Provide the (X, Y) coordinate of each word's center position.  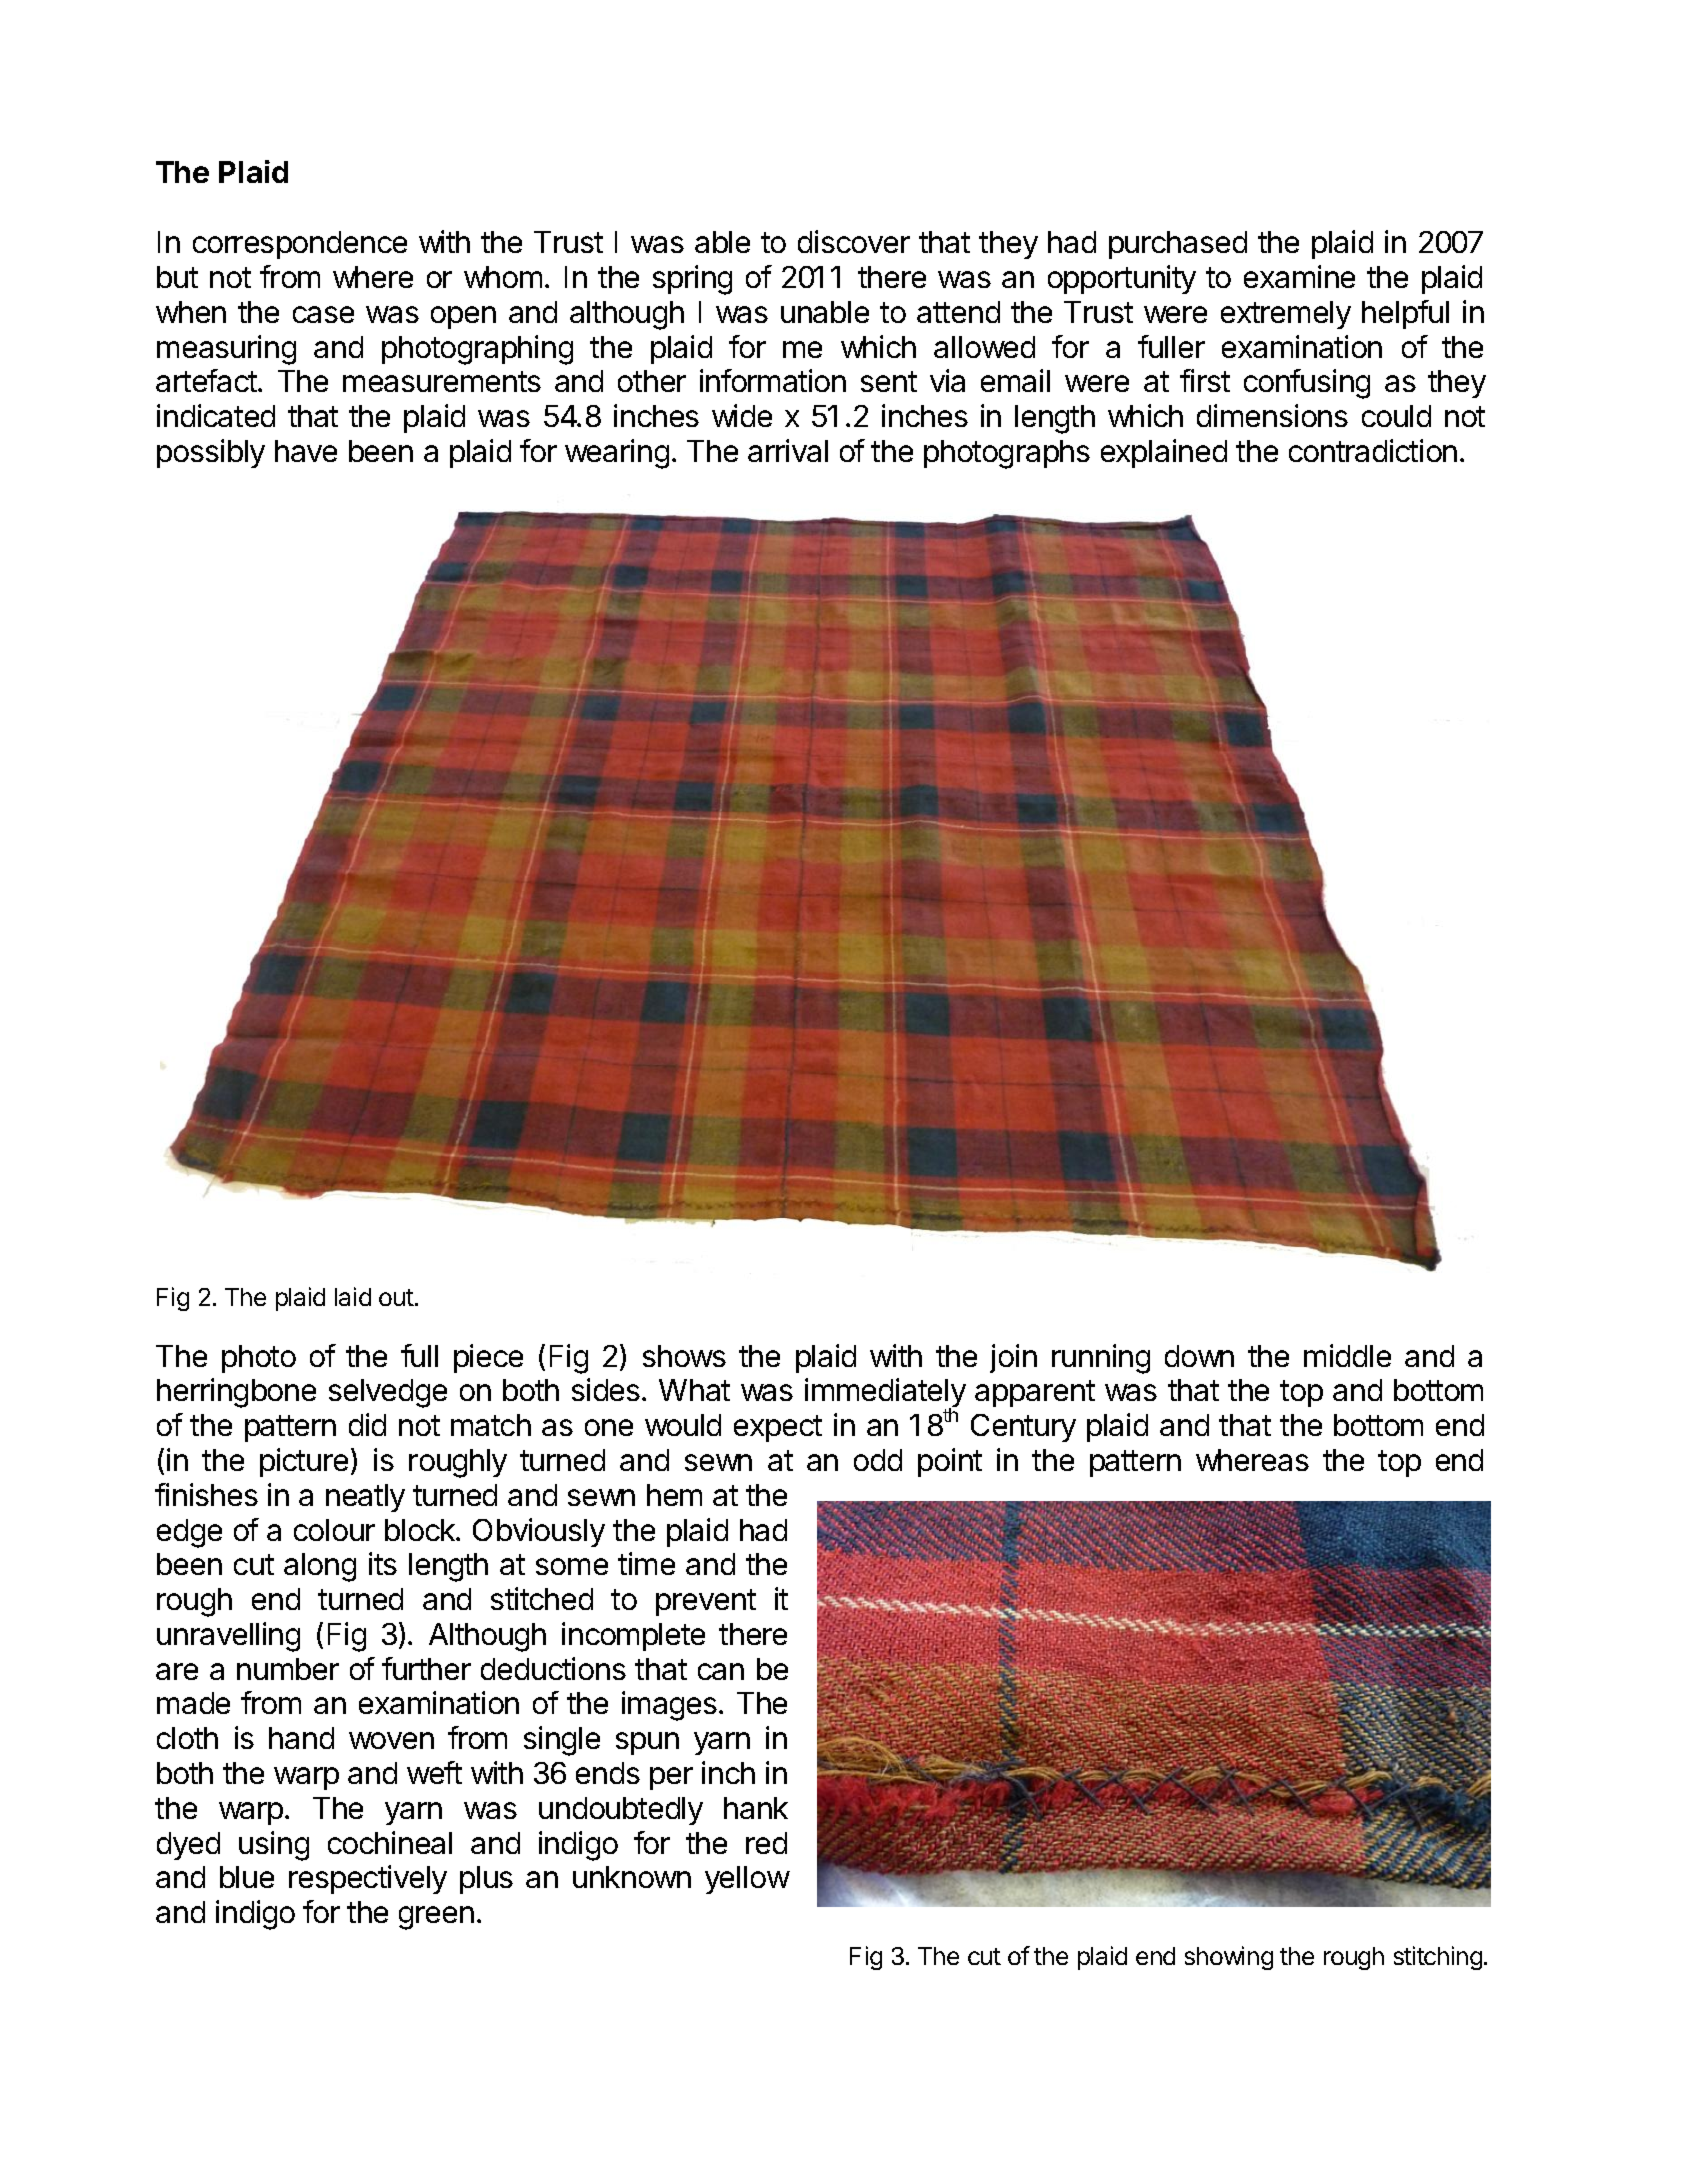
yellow (747, 1880)
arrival (788, 450)
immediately (885, 1394)
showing (1229, 1958)
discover (854, 241)
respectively (368, 1879)
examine (1299, 276)
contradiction (1373, 450)
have (306, 451)
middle (1347, 1355)
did (367, 1424)
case (323, 314)
